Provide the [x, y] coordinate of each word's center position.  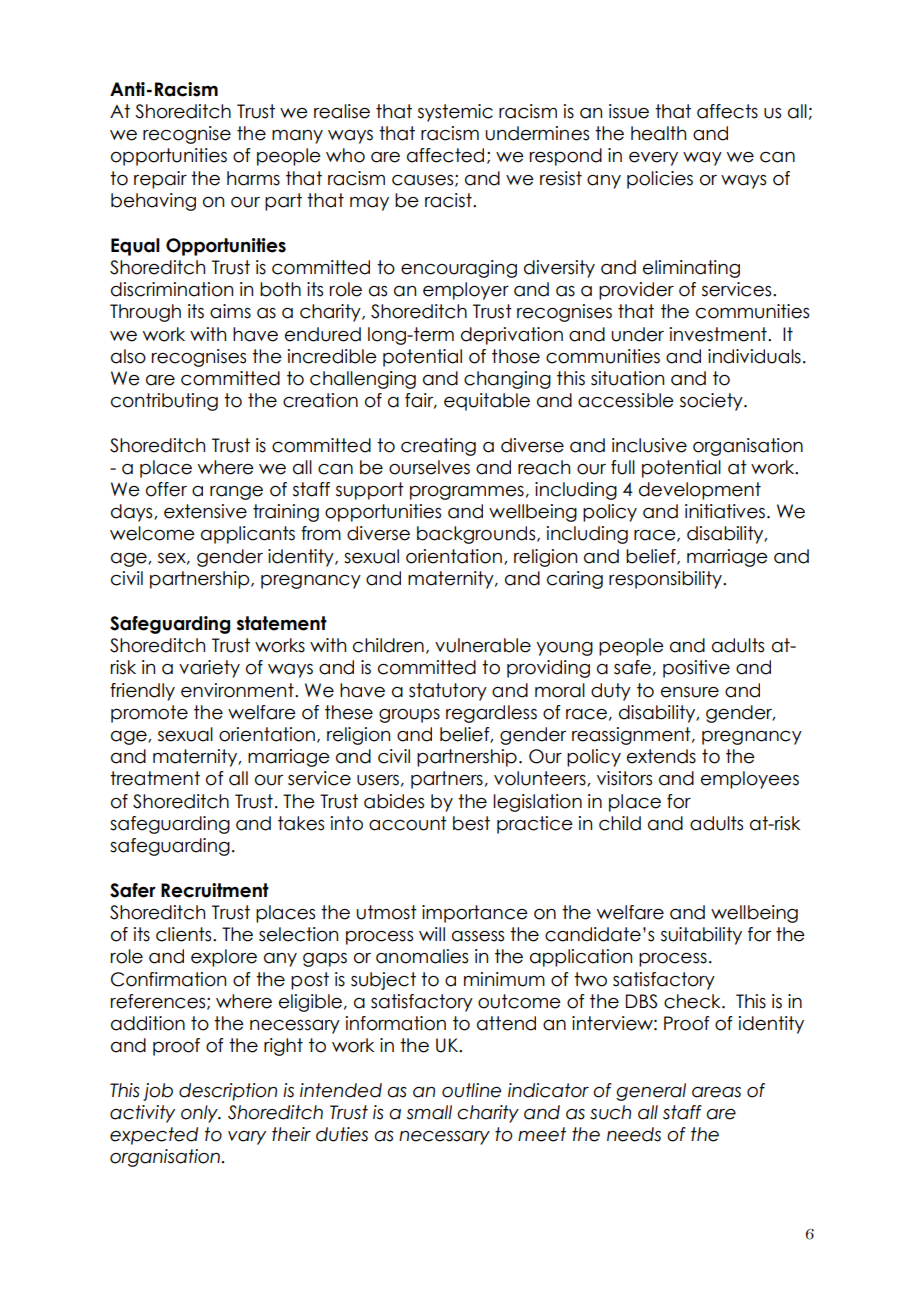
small [429, 1112]
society [712, 402]
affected [445, 155]
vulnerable [483, 645]
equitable [487, 402]
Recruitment [215, 890]
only [200, 1114]
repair [160, 180]
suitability [701, 936]
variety [209, 669]
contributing [164, 402]
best [471, 823]
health [658, 133]
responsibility [666, 580]
